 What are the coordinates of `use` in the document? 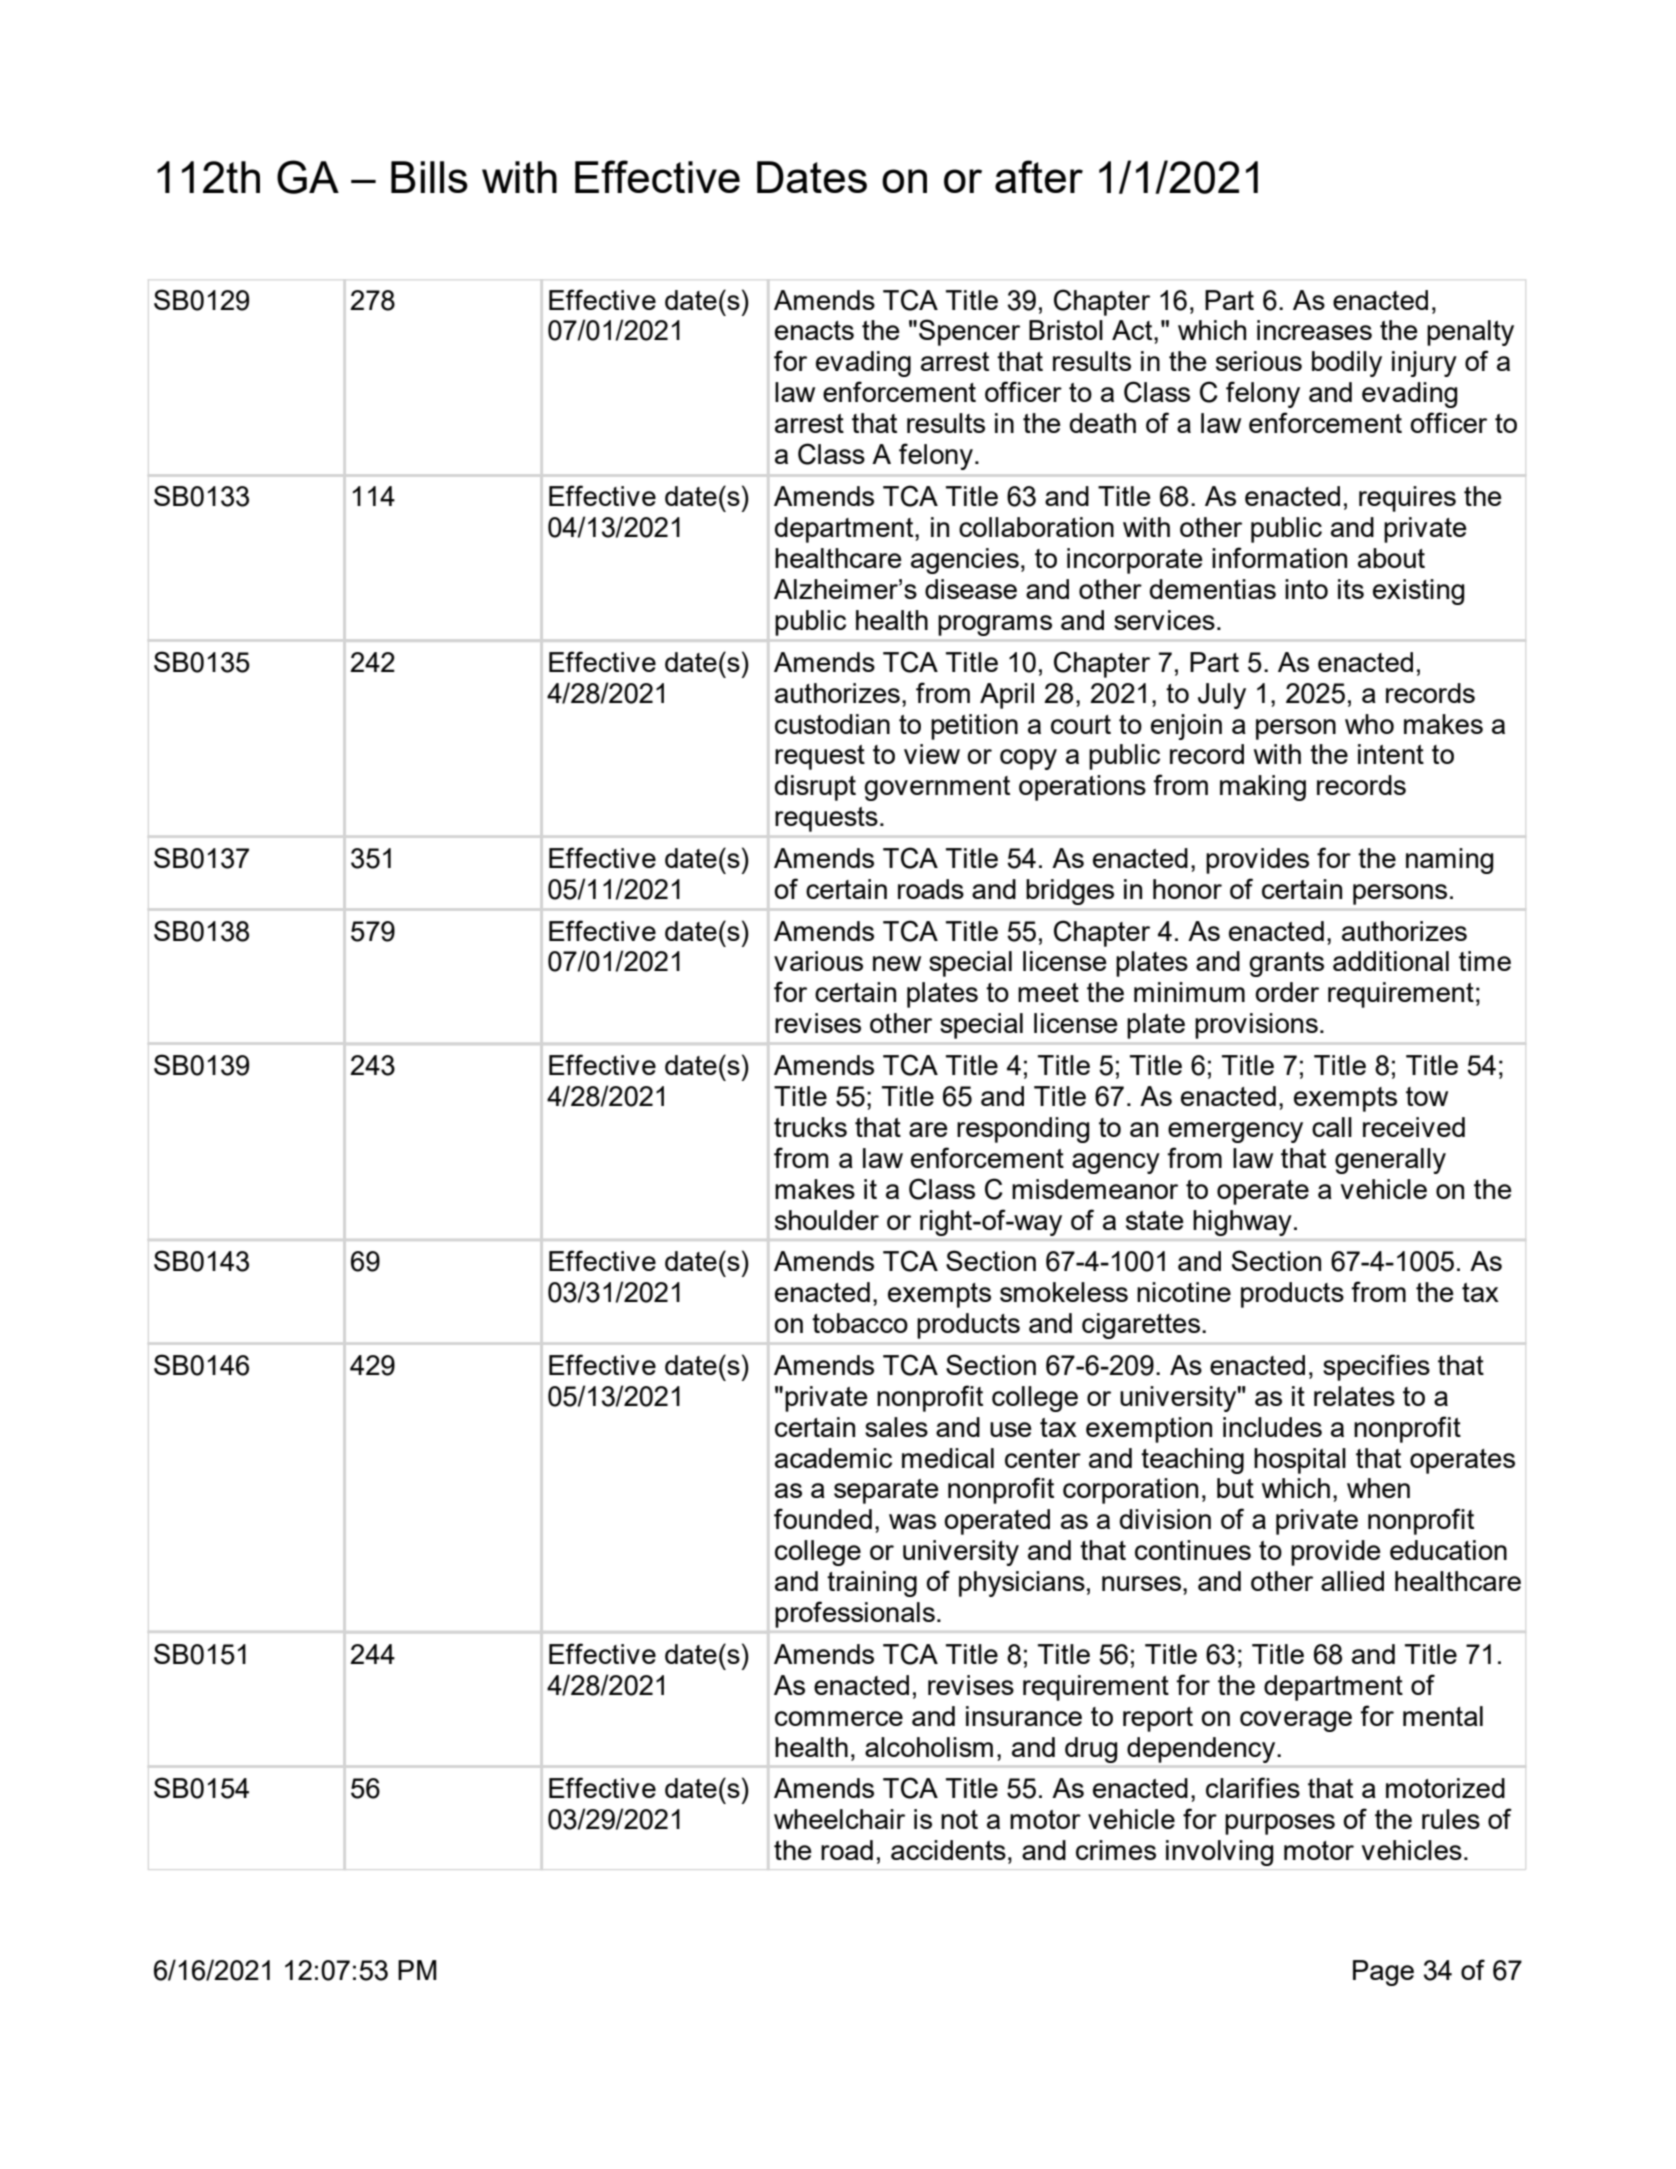 It's located at (1011, 1429).
